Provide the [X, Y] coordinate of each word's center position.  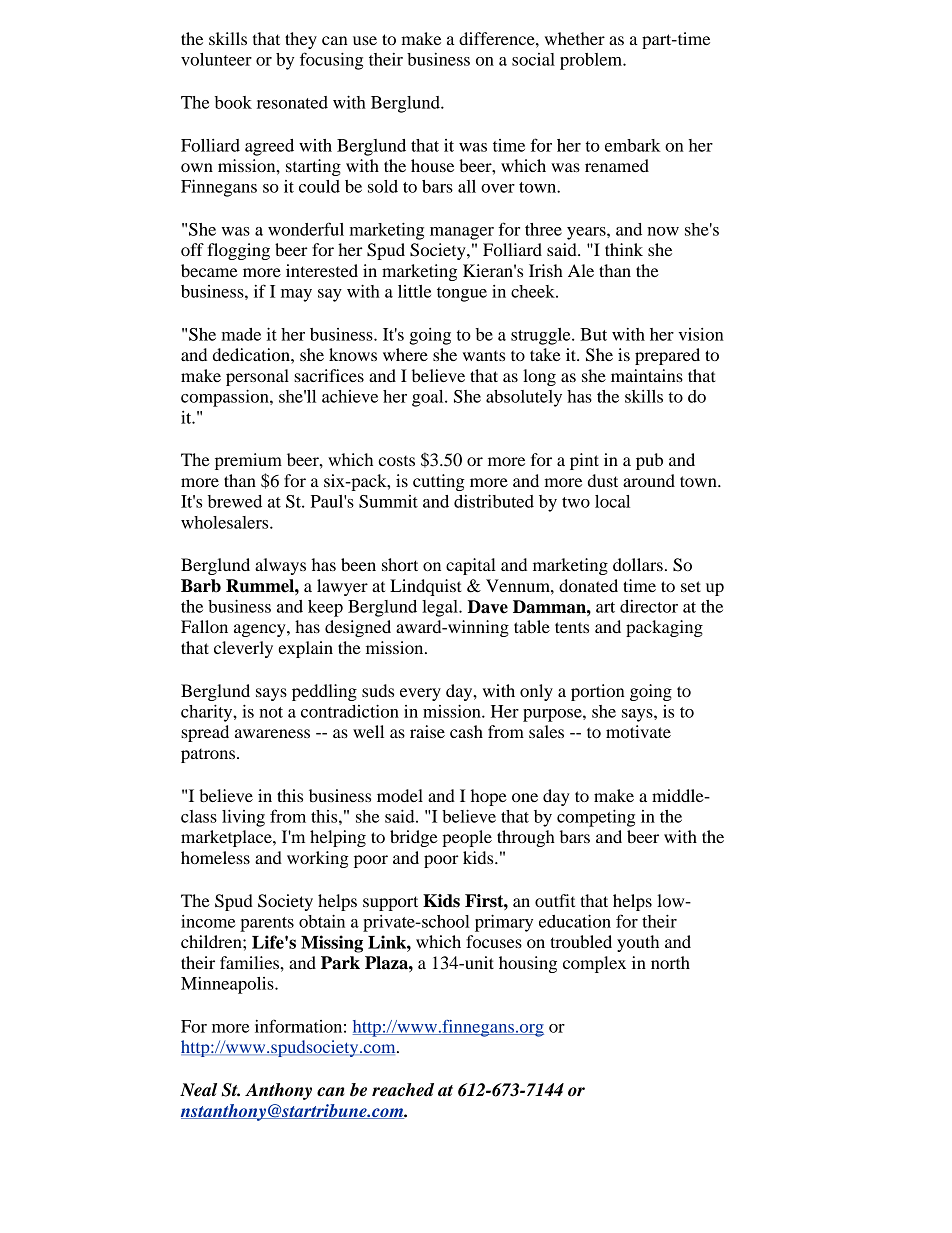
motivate [638, 731]
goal [429, 398]
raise [427, 731]
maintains [647, 375]
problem [592, 61]
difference [498, 38]
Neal [198, 1090]
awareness [272, 733]
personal [257, 377]
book [233, 102]
